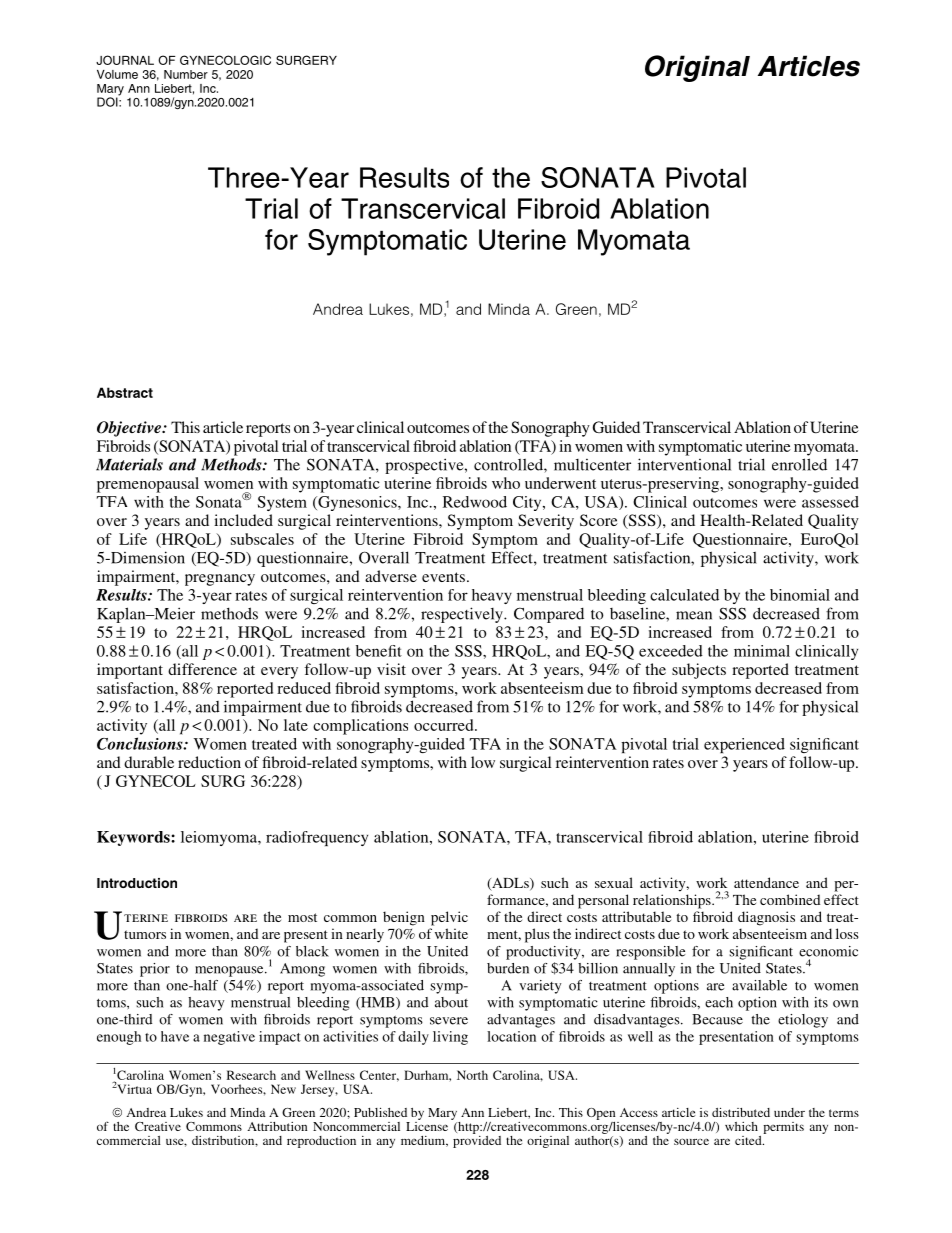 Image resolution: width=952 pixels, height=1233 pixels. Describe the element at coordinates (445, 725) in the screenshot. I see `occurred` at that location.
